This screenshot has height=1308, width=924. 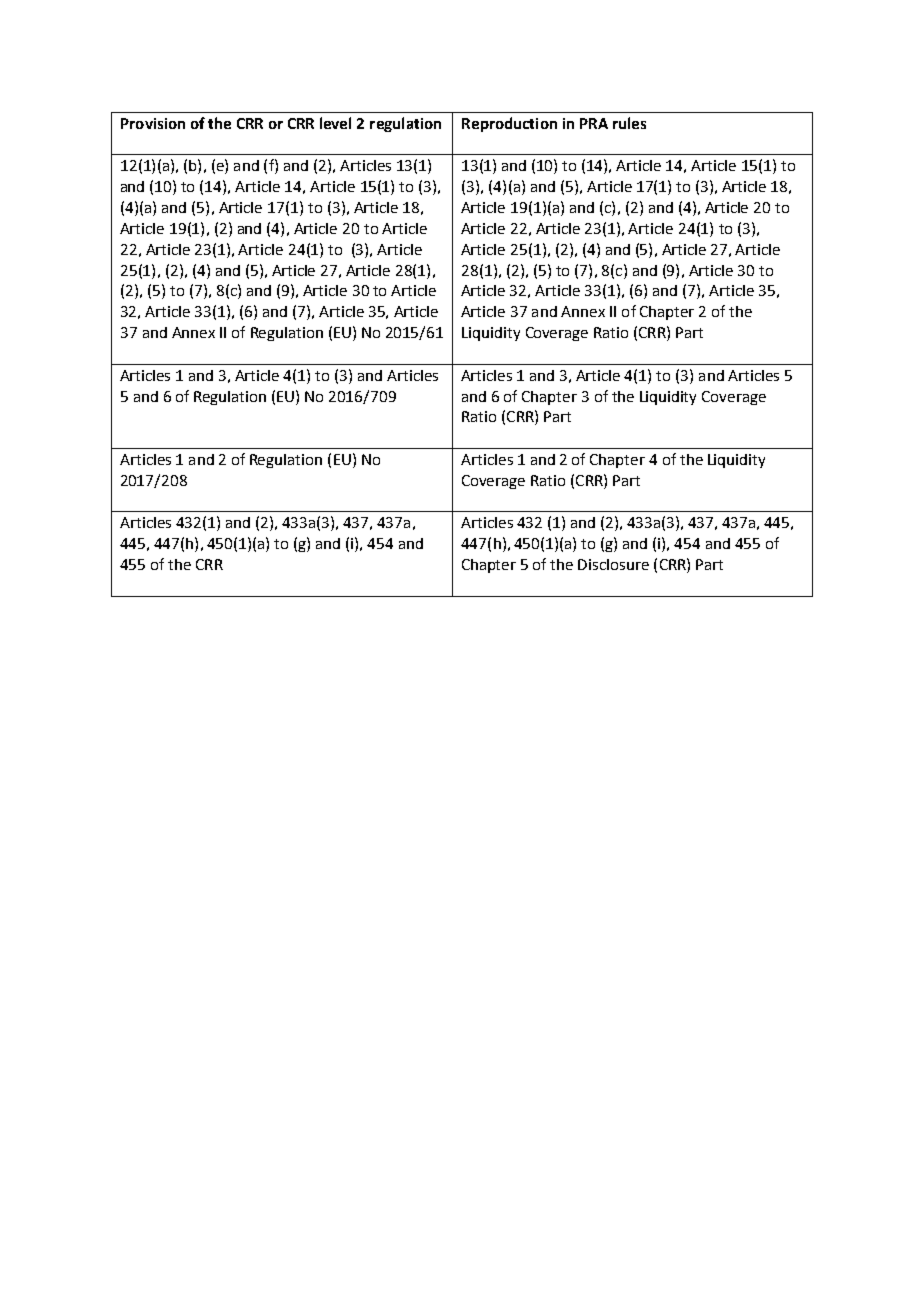 What do you see at coordinates (153, 123) in the screenshot?
I see `Provision` at bounding box center [153, 123].
